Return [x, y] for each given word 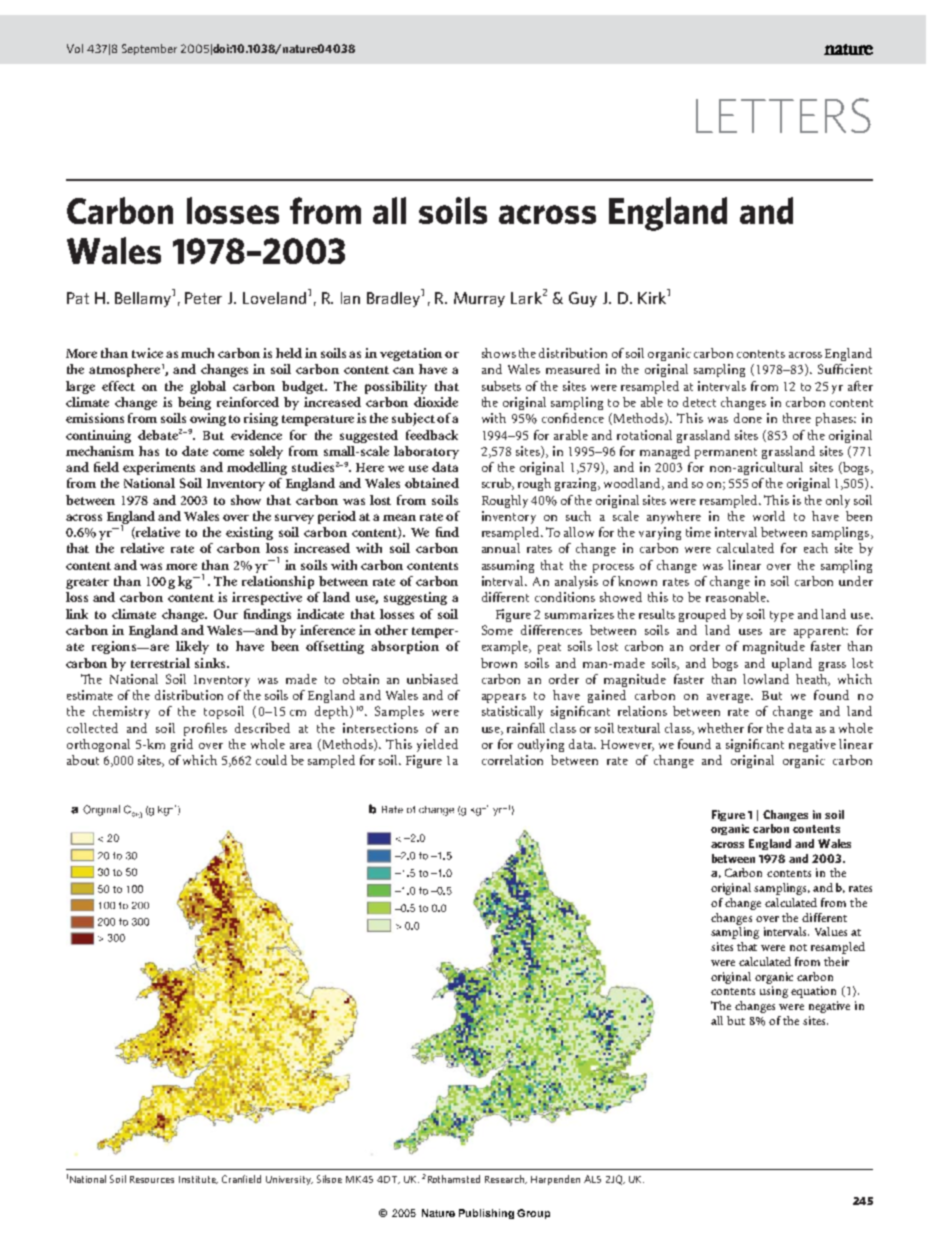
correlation [512, 760]
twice [147, 353]
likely [192, 647]
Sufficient [845, 369]
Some [497, 630]
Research [506, 1179]
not [798, 947]
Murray [479, 299]
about [83, 760]
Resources [152, 1179]
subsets [501, 386]
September [149, 49]
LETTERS [783, 115]
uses [750, 632]
